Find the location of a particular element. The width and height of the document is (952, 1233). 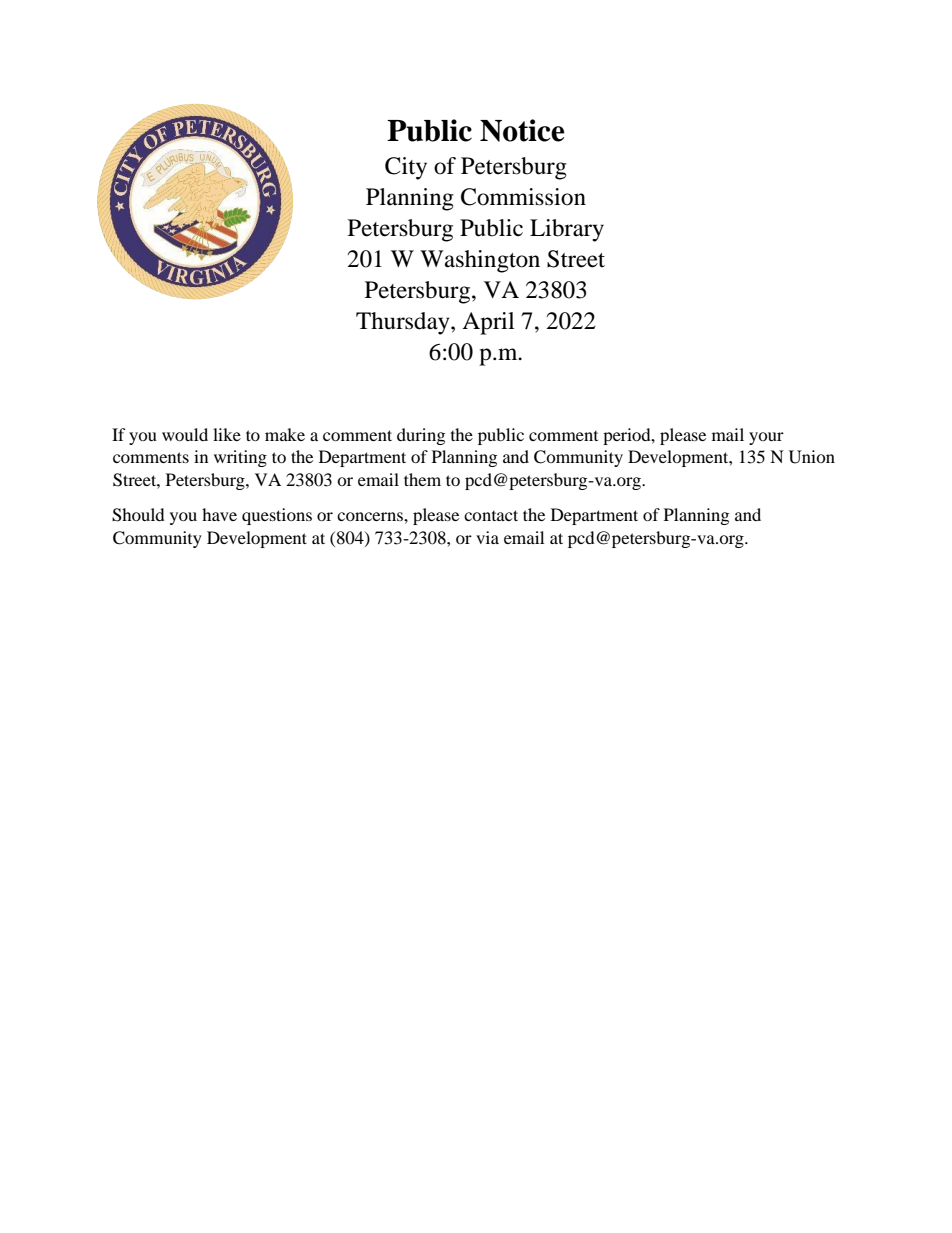

April is located at coordinates (488, 323).
